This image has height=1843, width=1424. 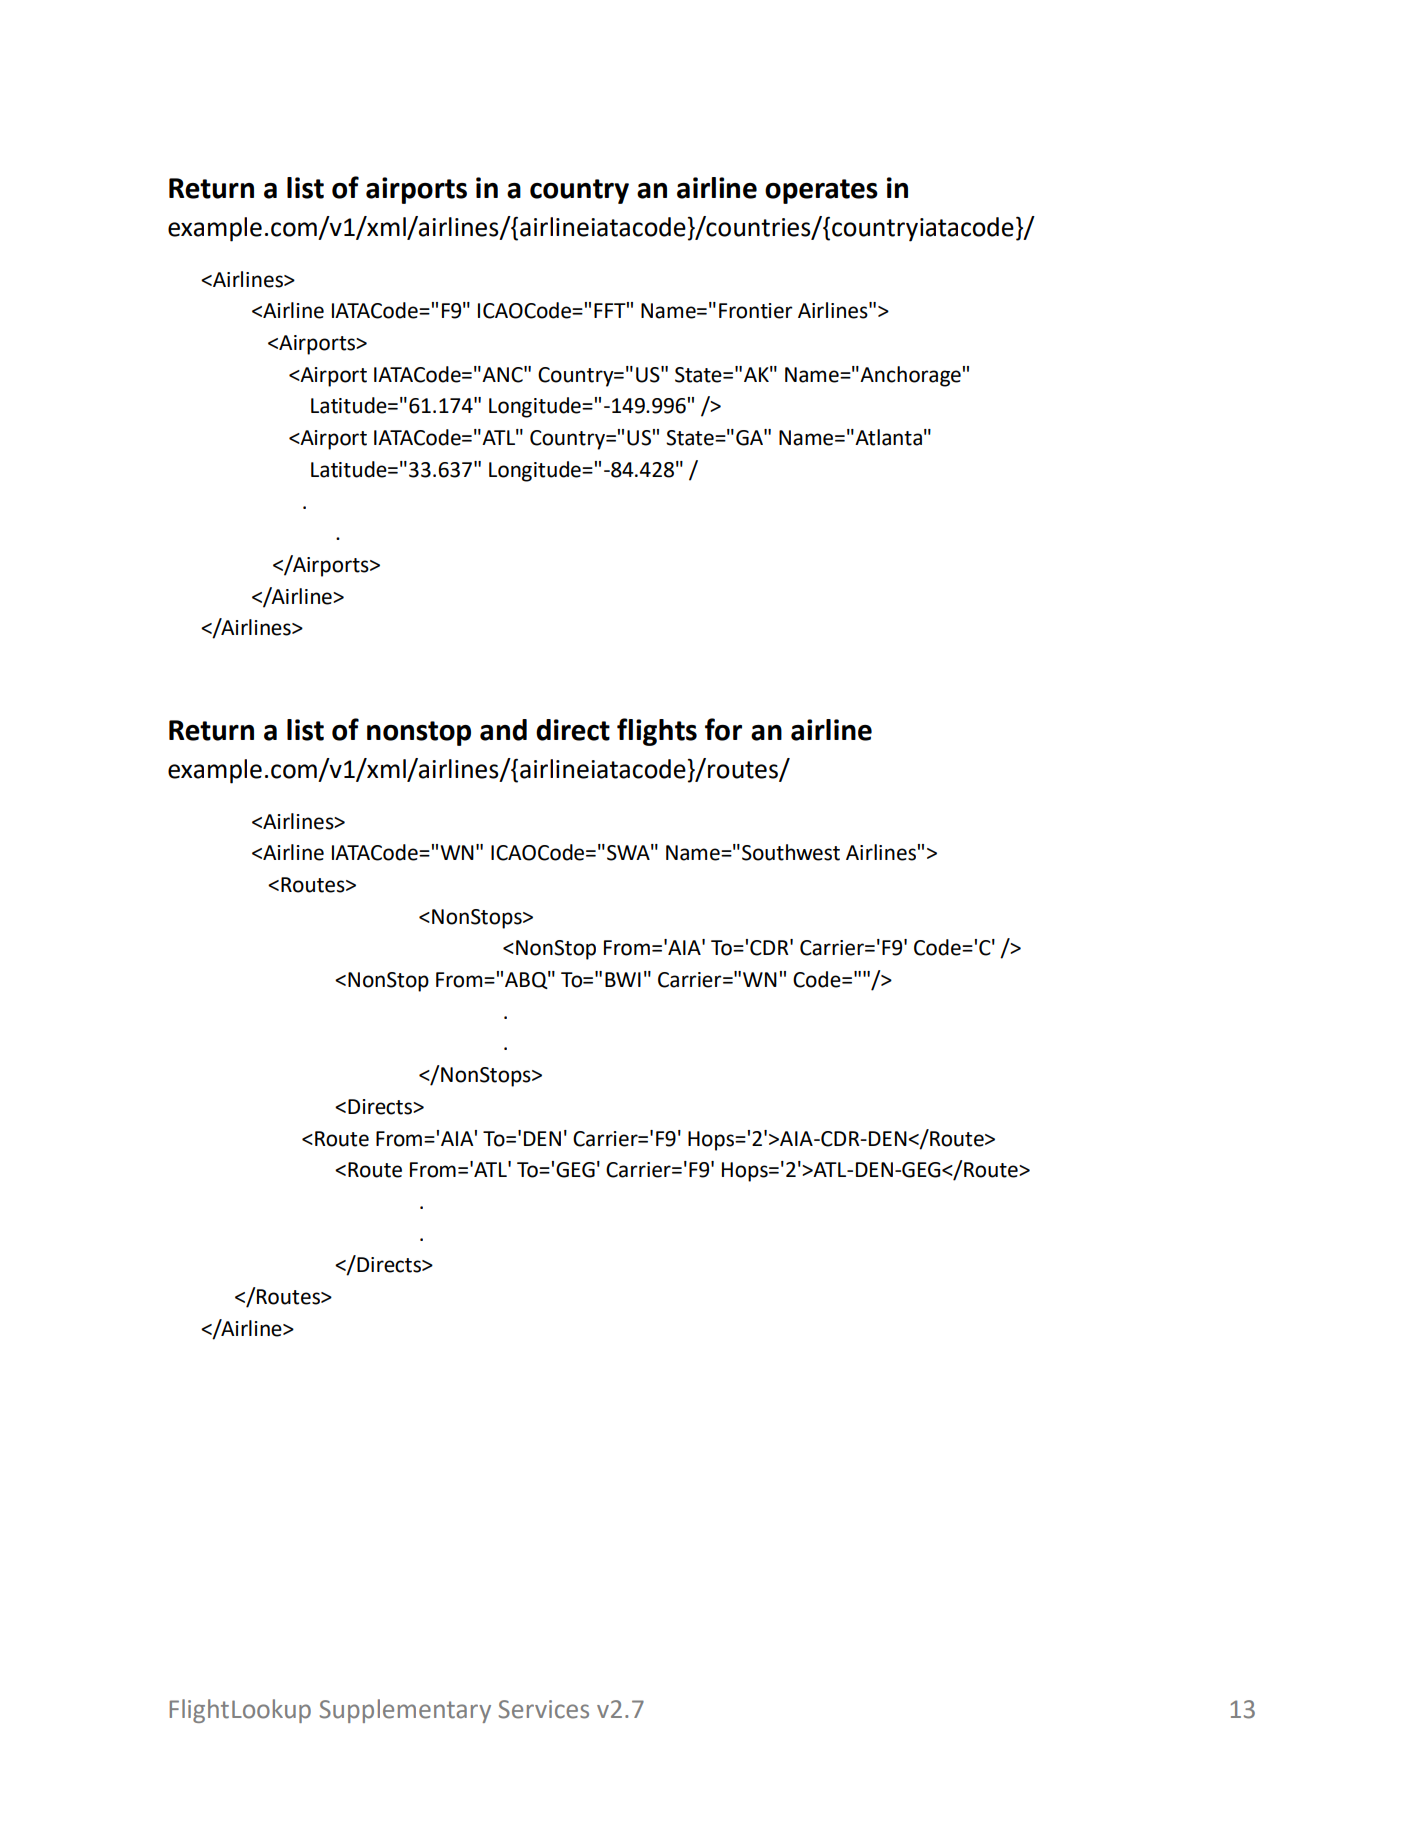 I want to click on operates, so click(x=821, y=191).
